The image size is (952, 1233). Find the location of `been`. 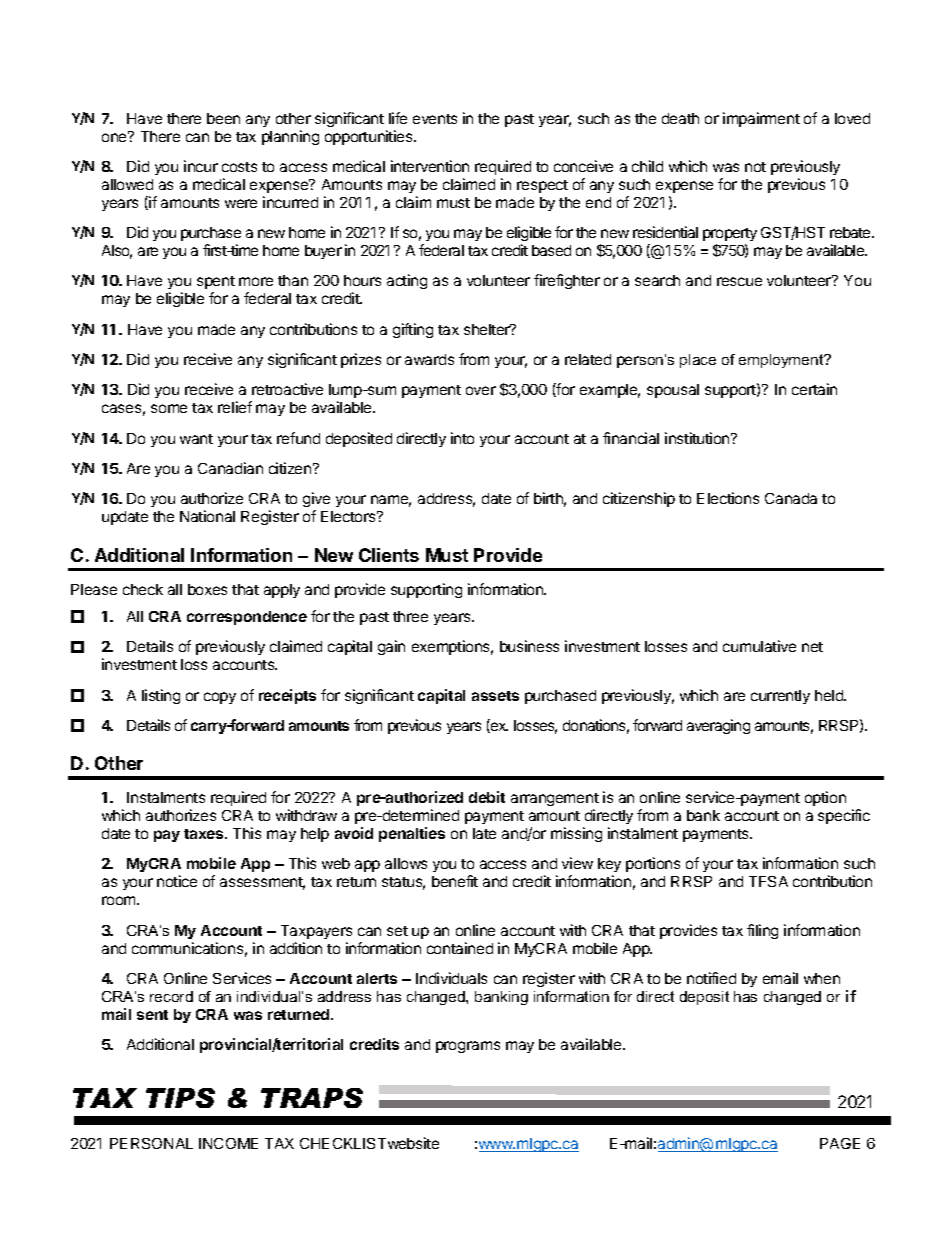

been is located at coordinates (223, 118).
